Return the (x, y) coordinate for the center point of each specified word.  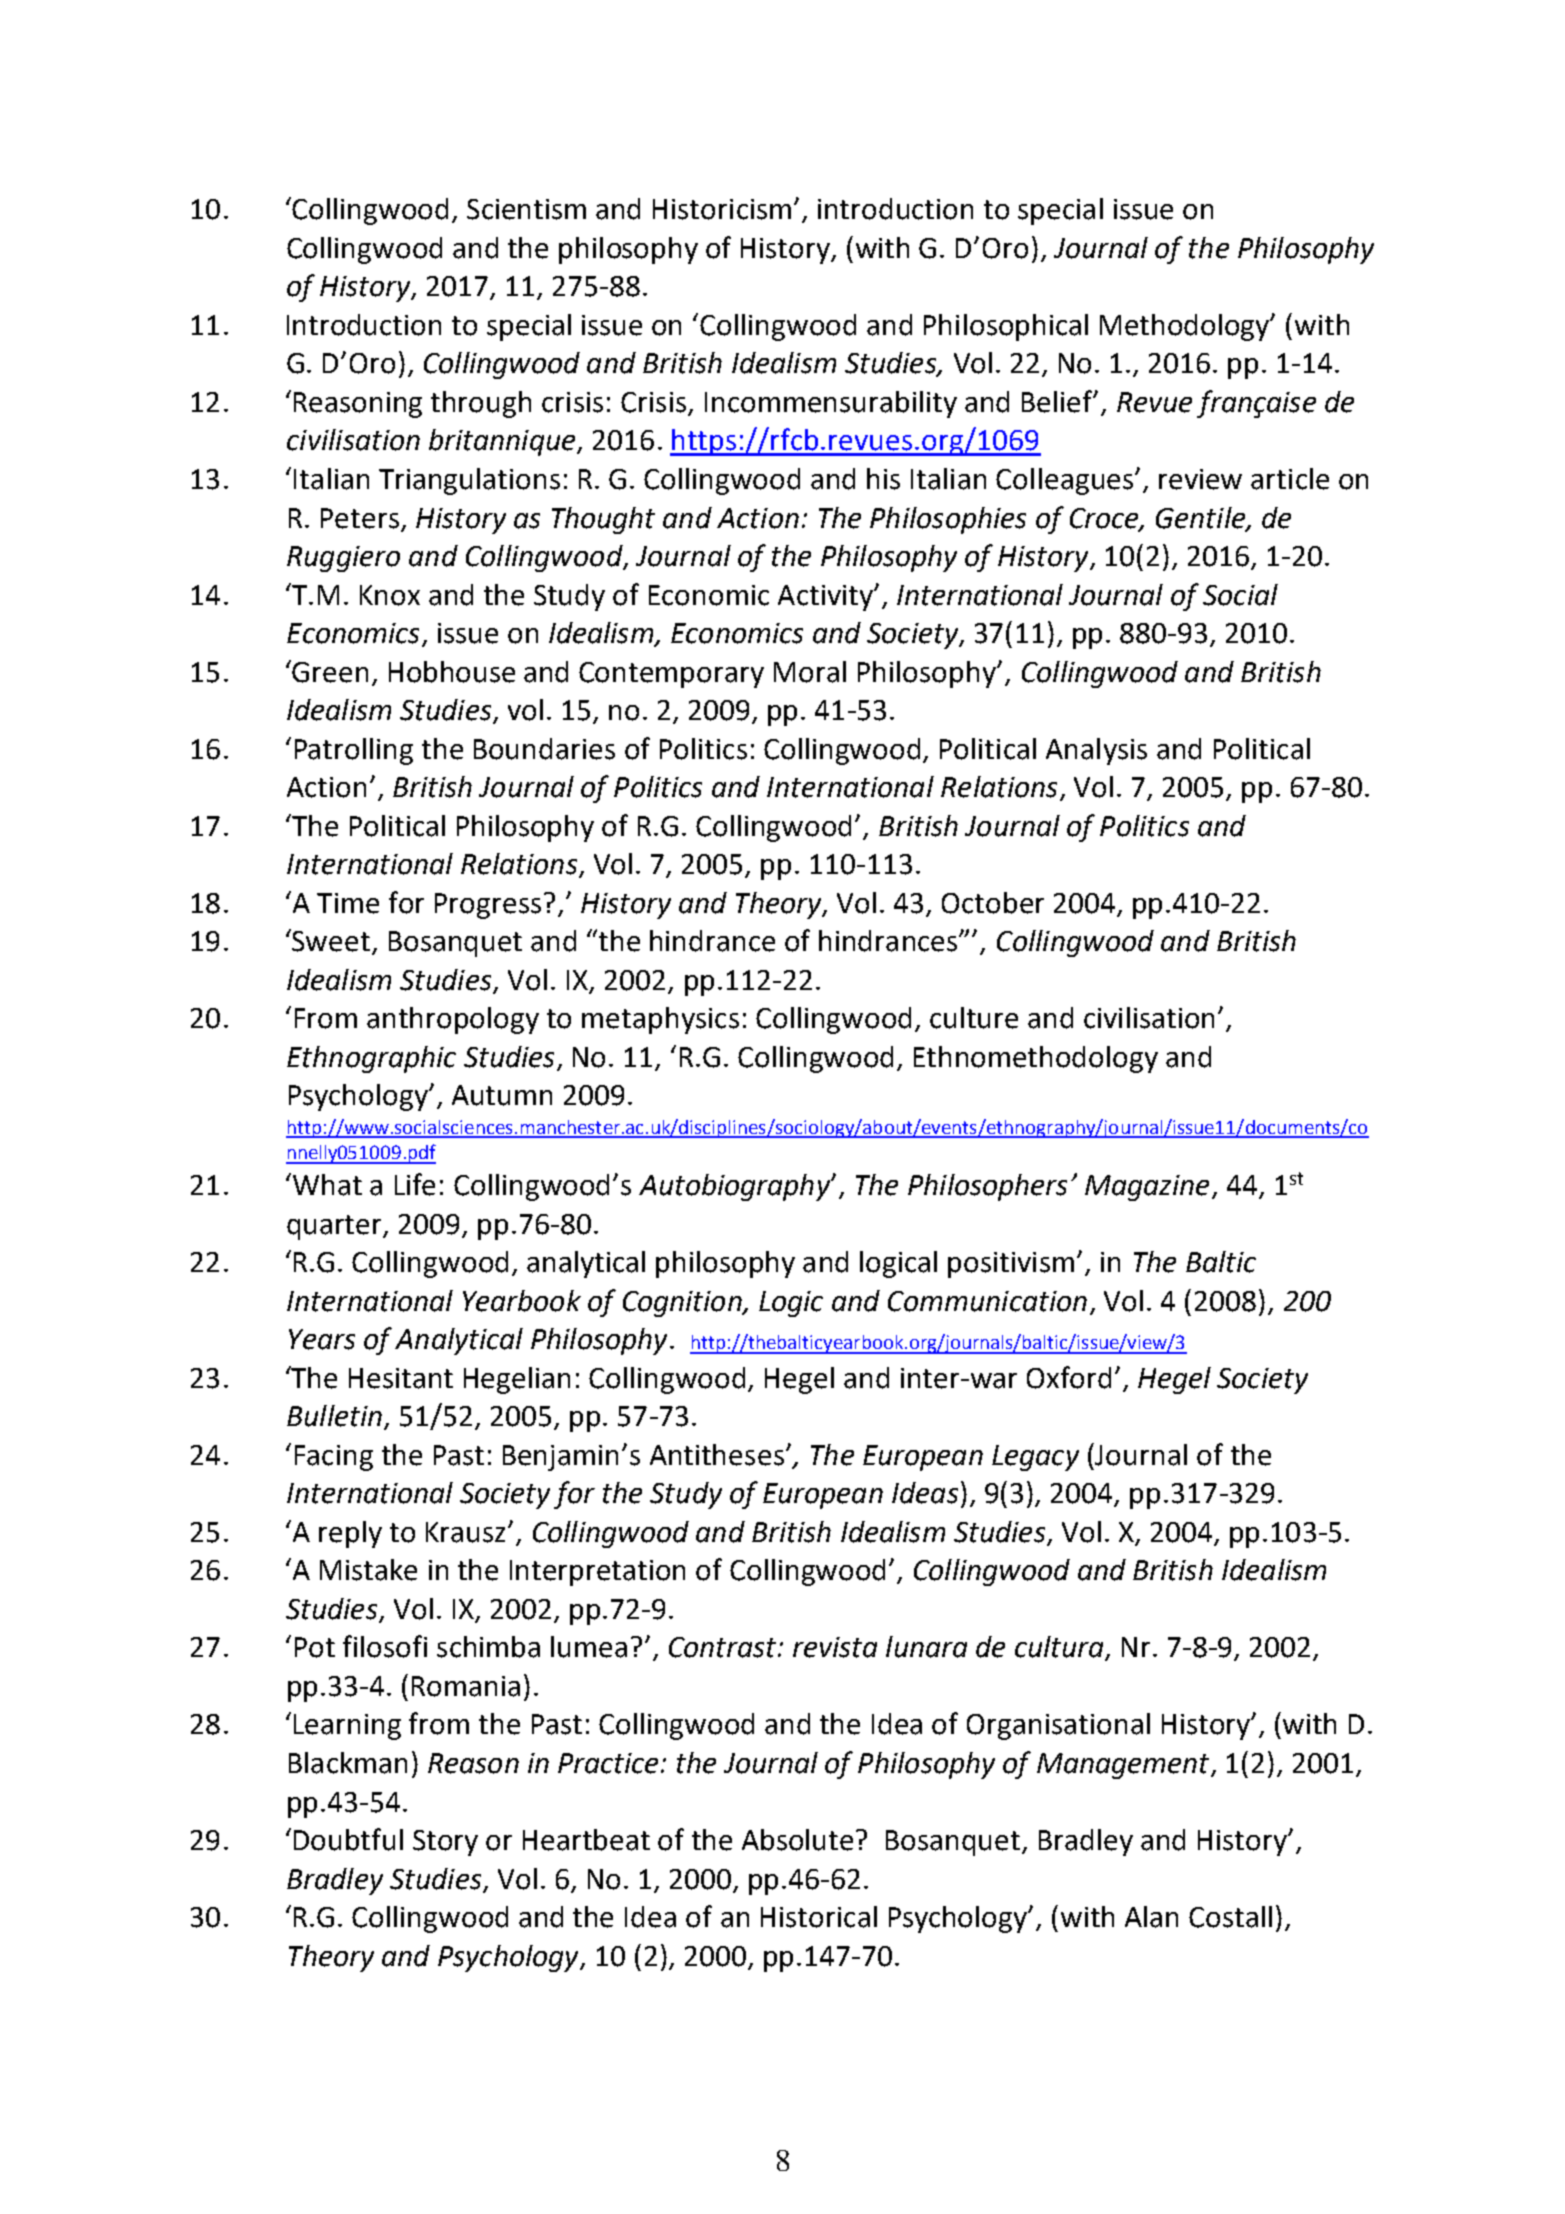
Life (415, 1184)
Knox (390, 595)
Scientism (526, 209)
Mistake (368, 1570)
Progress (488, 906)
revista (835, 1647)
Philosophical (1006, 327)
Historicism (722, 209)
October (993, 903)
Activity (826, 598)
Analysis (1096, 751)
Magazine (1147, 1188)
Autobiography (735, 1187)
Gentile (1201, 518)
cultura (1060, 1648)
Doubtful (348, 1839)
